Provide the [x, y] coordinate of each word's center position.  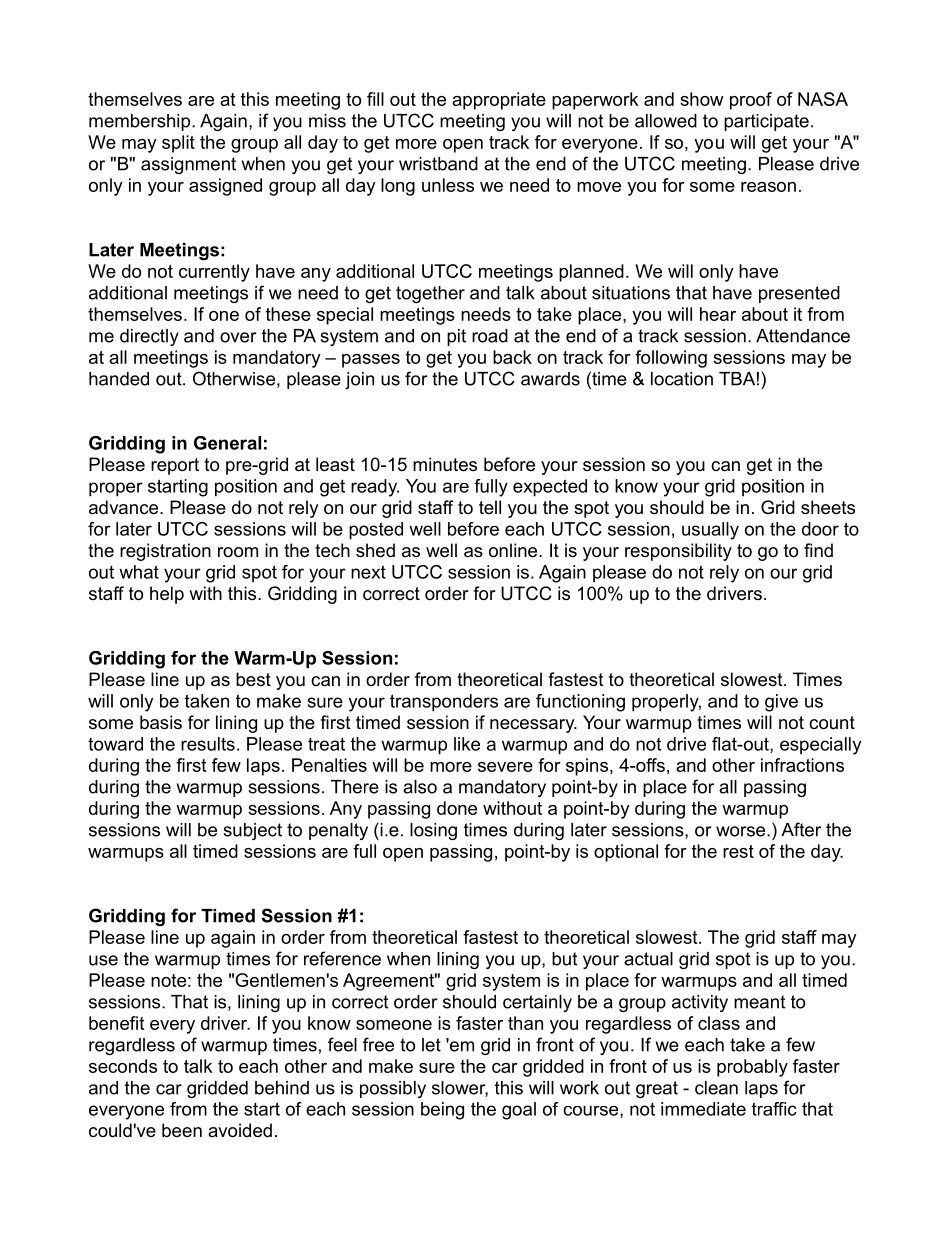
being [442, 1111]
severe [505, 767]
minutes [445, 464]
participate [766, 122]
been [182, 1130]
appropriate [499, 101]
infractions [802, 765]
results [208, 744]
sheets [828, 507]
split [178, 144]
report [175, 466]
